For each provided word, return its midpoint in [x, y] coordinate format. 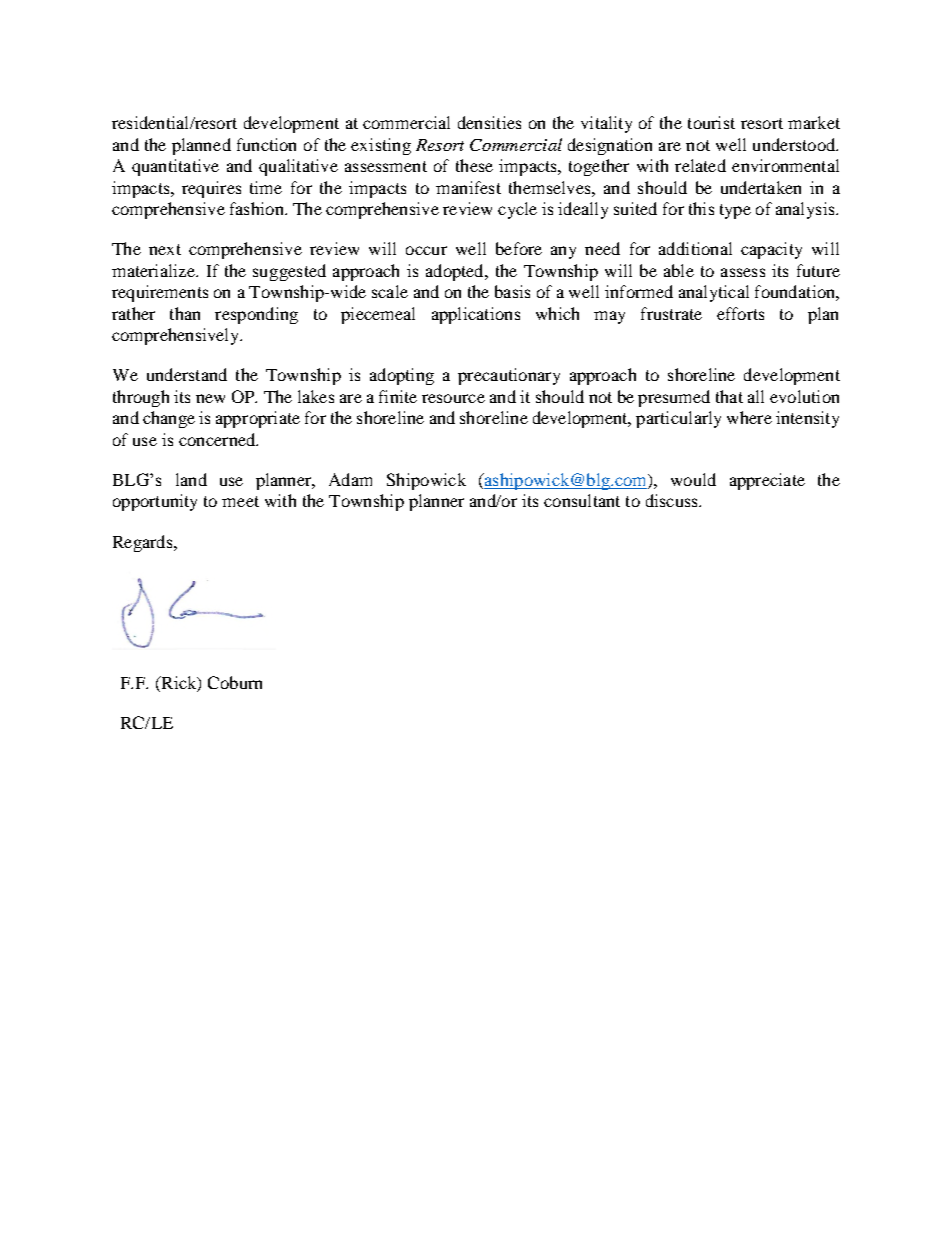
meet [240, 501]
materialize [154, 270]
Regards [144, 543]
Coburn [235, 682]
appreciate [767, 481]
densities [489, 122]
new [210, 398]
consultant [582, 500]
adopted [456, 272]
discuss [673, 500]
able [679, 270]
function [266, 144]
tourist [711, 122]
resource [453, 398]
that [729, 396]
